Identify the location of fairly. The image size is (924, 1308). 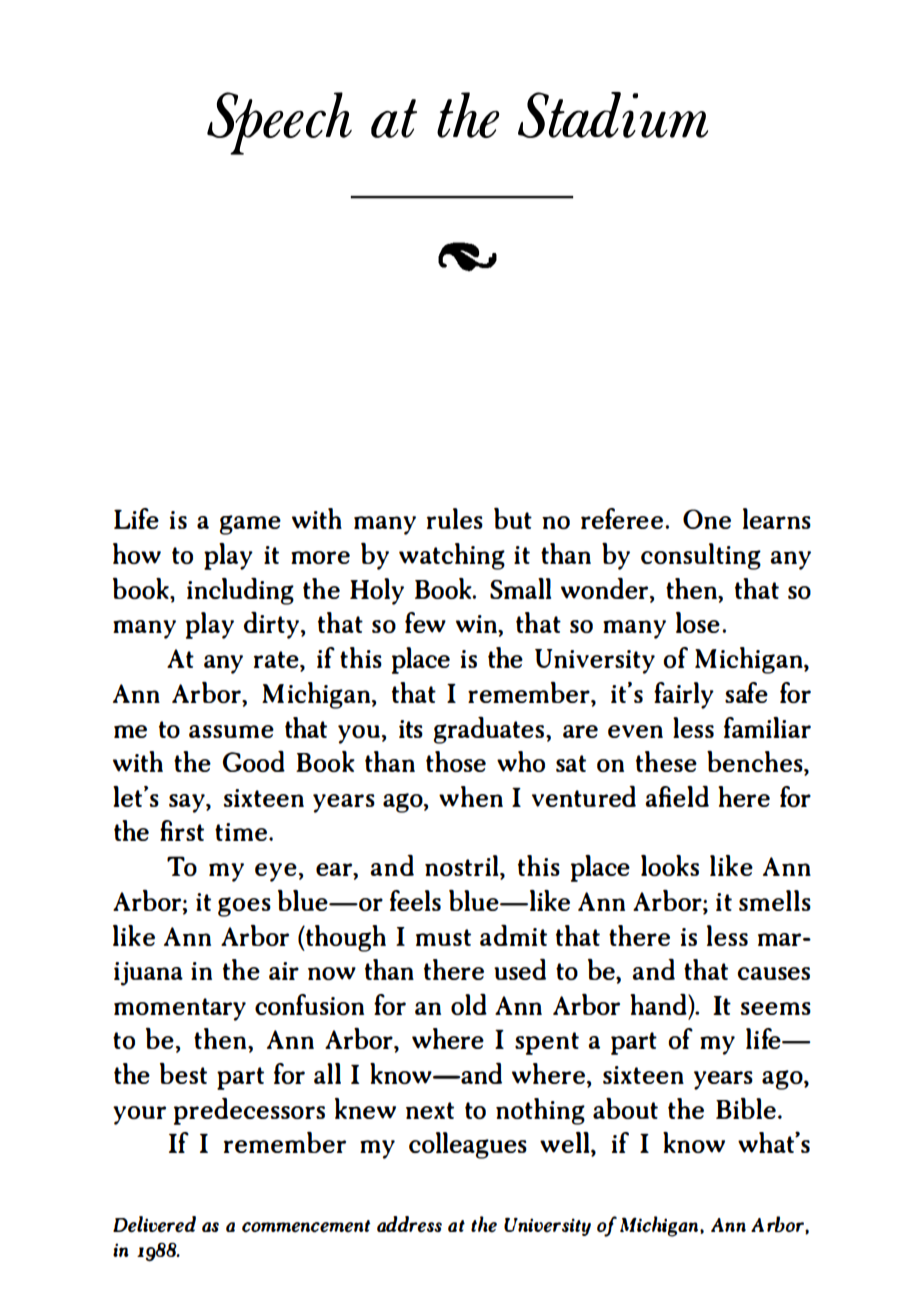
(684, 695).
